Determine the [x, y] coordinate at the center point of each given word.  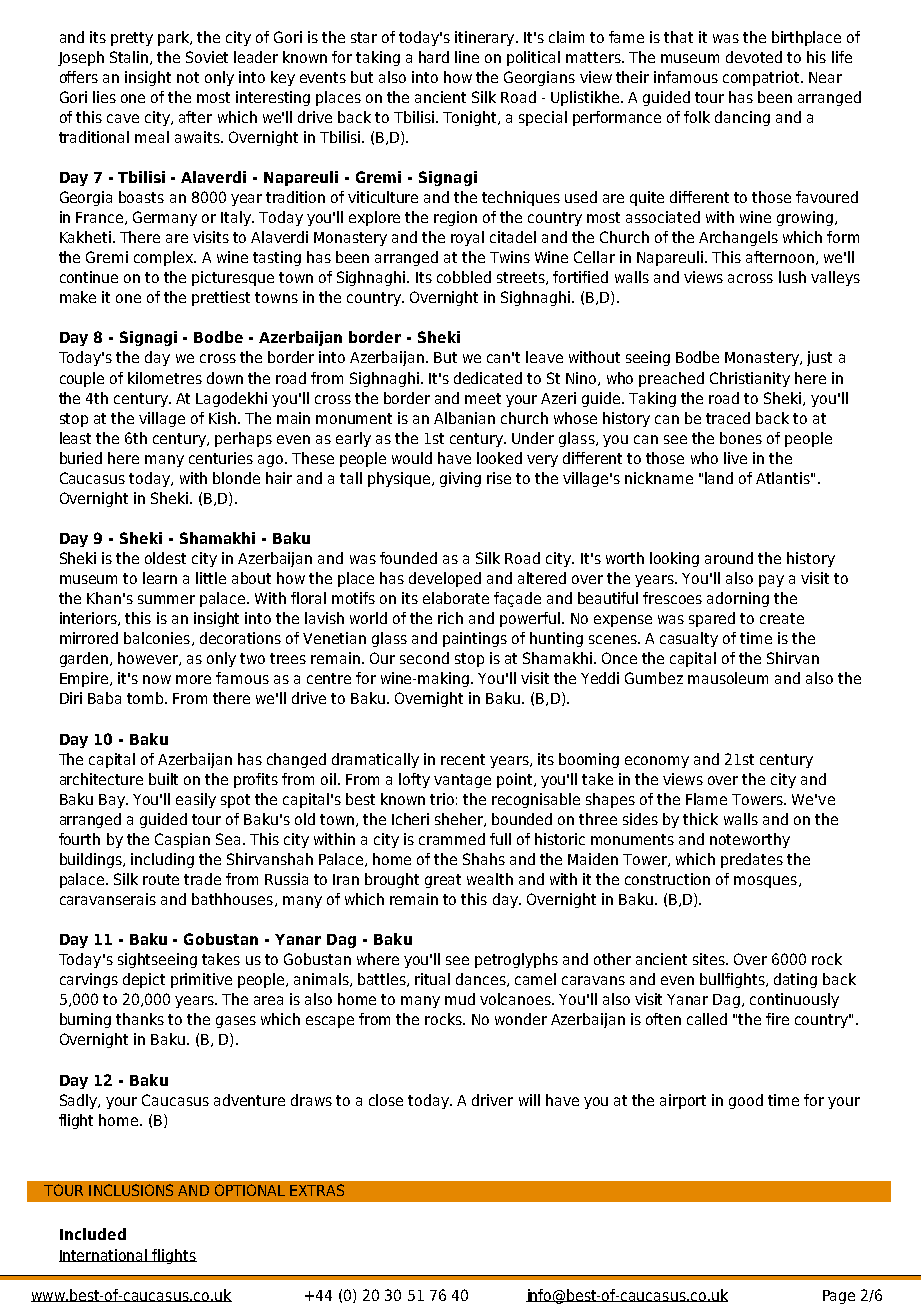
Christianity [750, 379]
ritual [432, 979]
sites [710, 959]
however [149, 659]
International [104, 1255]
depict [144, 980]
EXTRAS [317, 1190]
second [424, 658]
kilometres [165, 378]
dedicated [488, 378]
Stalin [130, 58]
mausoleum [728, 678]
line [467, 57]
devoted [754, 57]
